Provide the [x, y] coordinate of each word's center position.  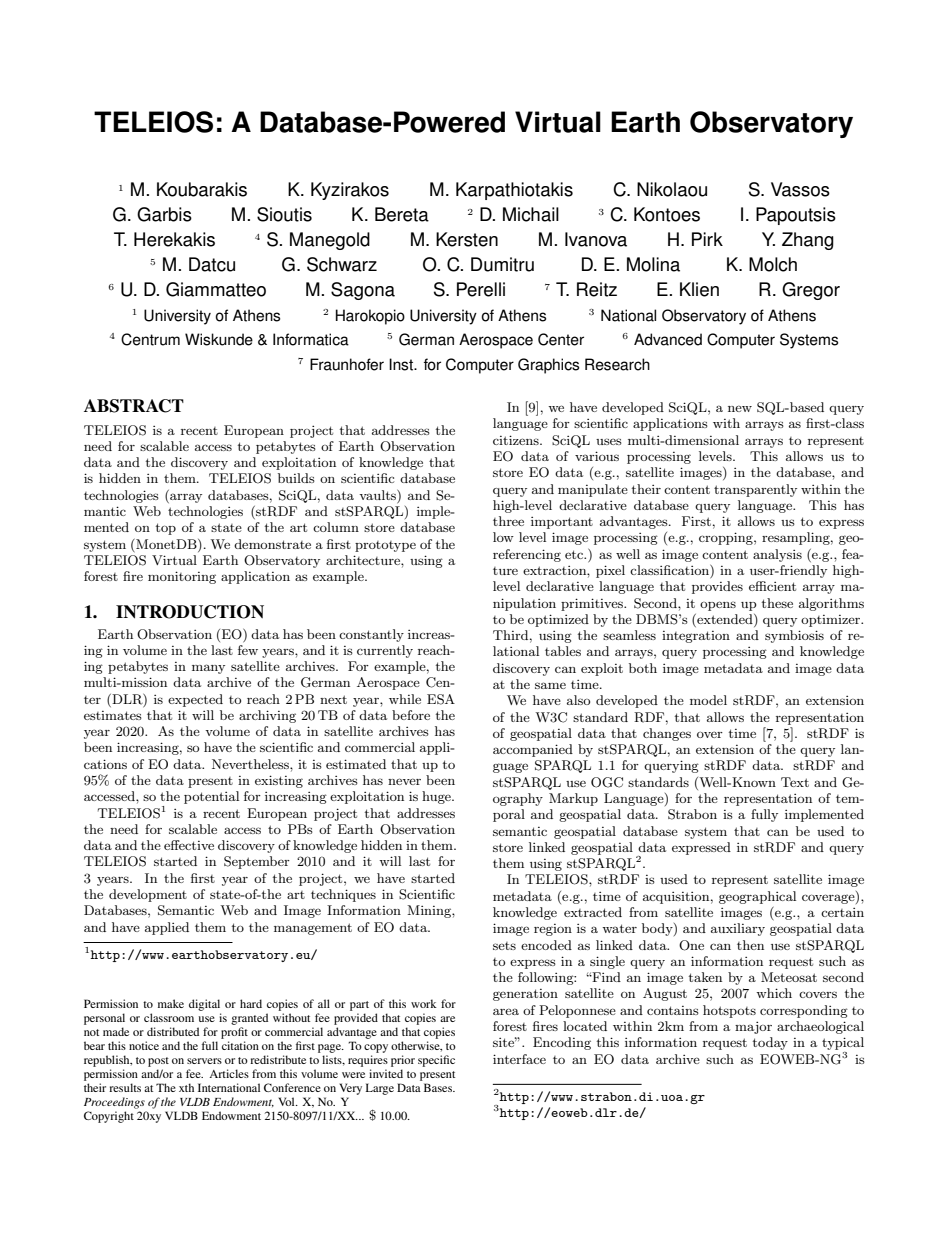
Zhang [808, 241]
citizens [517, 440]
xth [186, 1087]
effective [189, 845]
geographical [757, 897]
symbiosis [794, 636]
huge [437, 797]
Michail [531, 214]
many [208, 669]
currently [385, 651]
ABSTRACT [134, 406]
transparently [755, 490]
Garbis [164, 214]
